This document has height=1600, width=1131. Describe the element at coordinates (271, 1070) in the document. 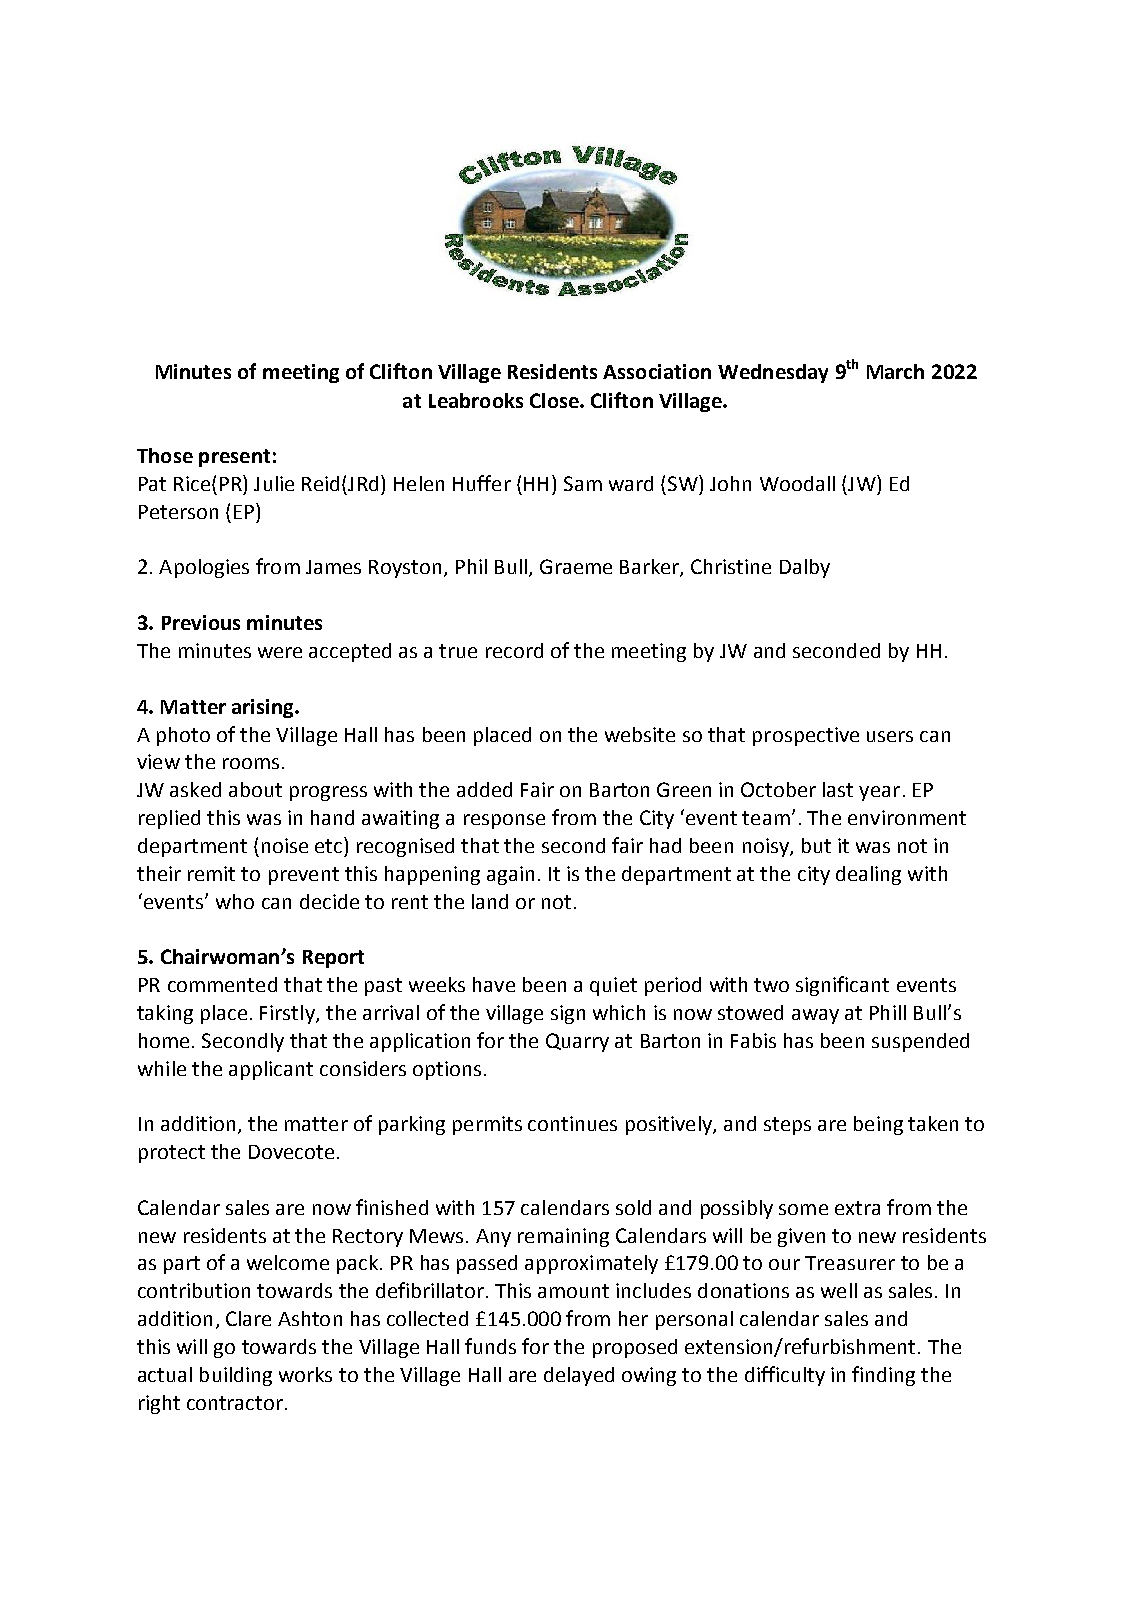

I see `applicant` at that location.
